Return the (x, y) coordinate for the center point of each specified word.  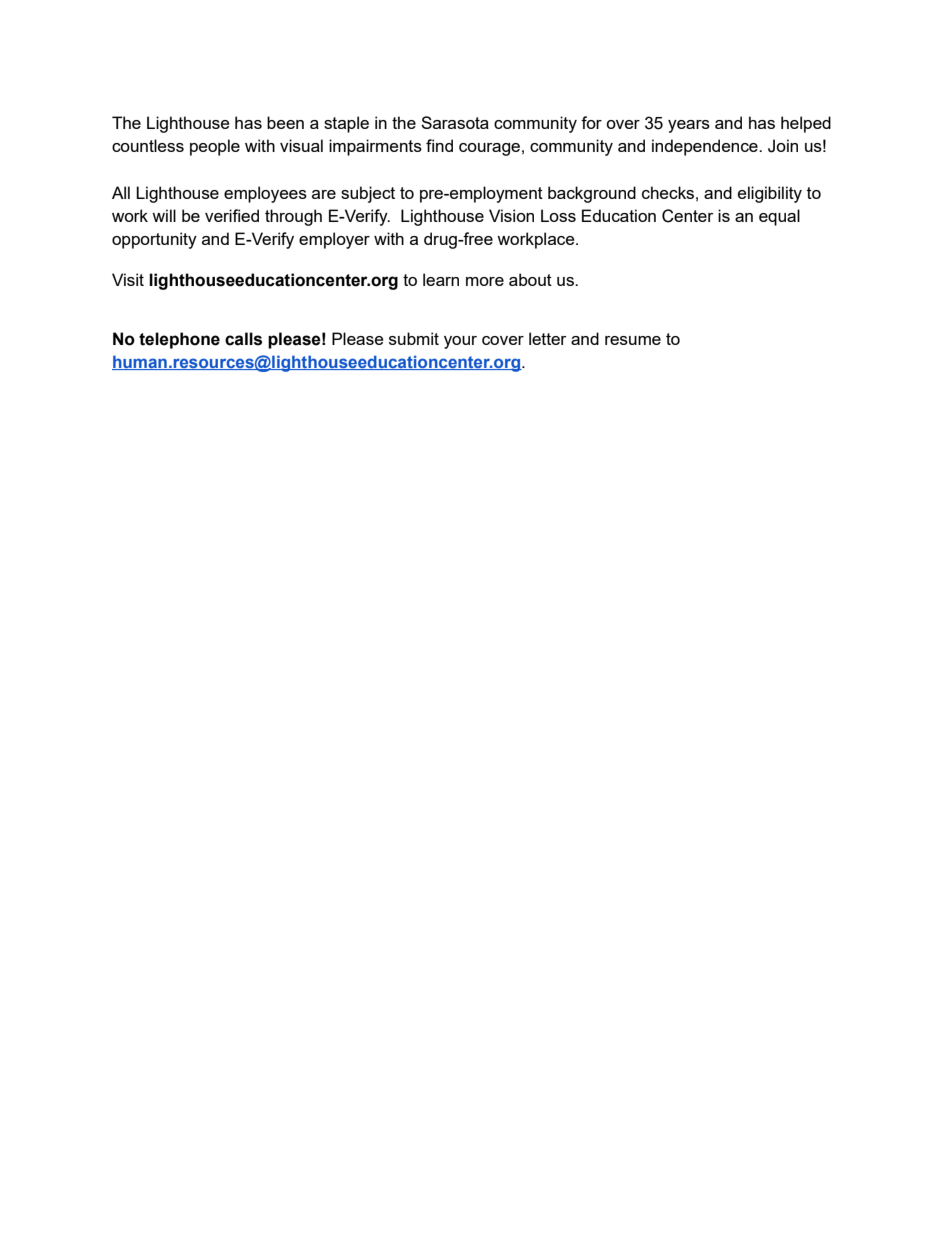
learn (441, 279)
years (689, 126)
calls (243, 339)
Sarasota (455, 122)
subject (368, 194)
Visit (128, 279)
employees (265, 194)
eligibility (770, 194)
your (460, 342)
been (285, 122)
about (530, 279)
